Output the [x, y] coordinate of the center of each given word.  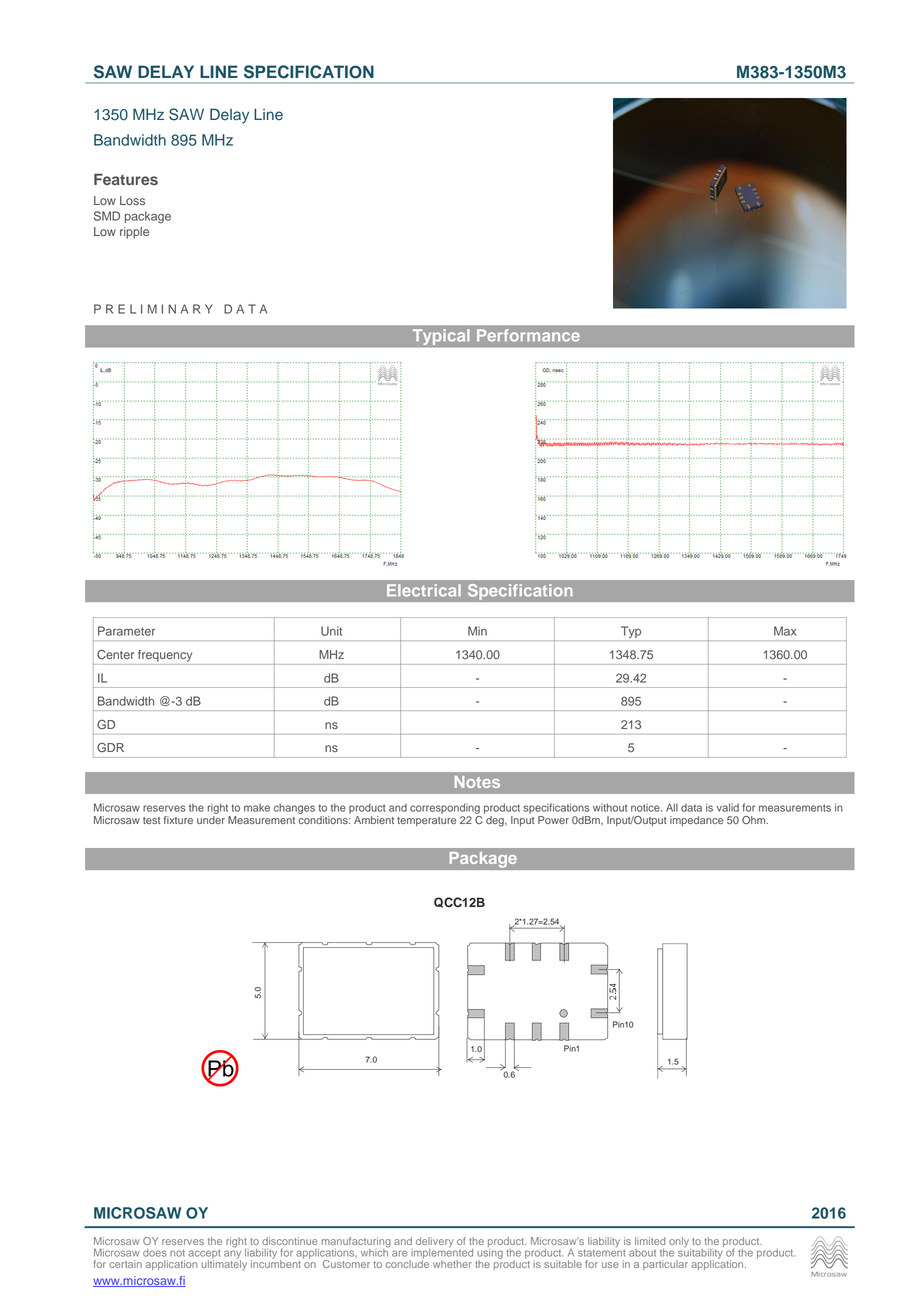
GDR [110, 747]
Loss [132, 200]
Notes [477, 782]
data [691, 808]
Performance [528, 335]
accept [204, 1255]
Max [785, 631]
